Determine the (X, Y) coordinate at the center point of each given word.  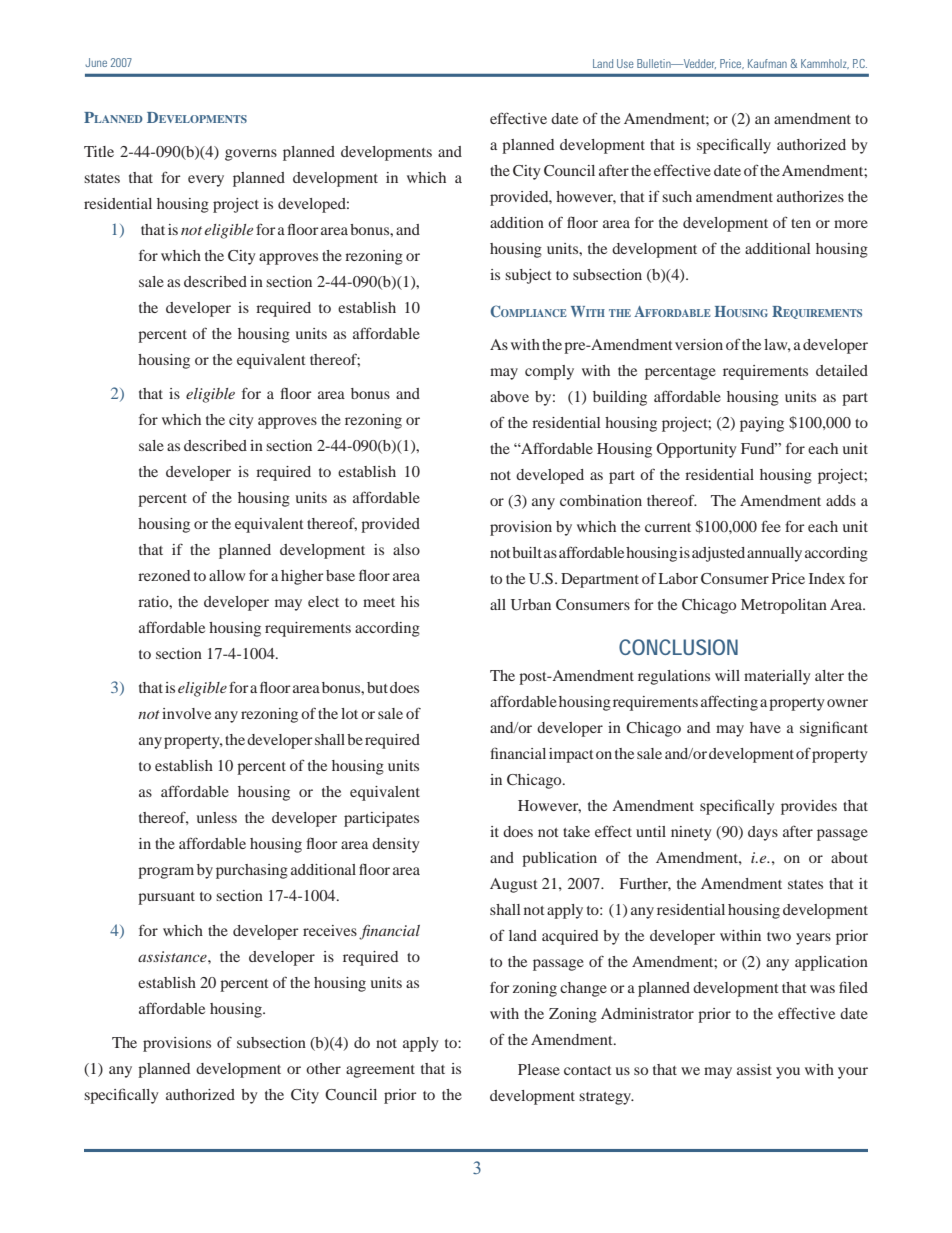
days (763, 833)
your (853, 1073)
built (527, 552)
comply (549, 372)
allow (227, 575)
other (323, 1068)
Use (625, 63)
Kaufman (767, 63)
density (395, 845)
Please (539, 1069)
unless (217, 817)
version (699, 344)
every (206, 181)
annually (774, 554)
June (96, 62)
